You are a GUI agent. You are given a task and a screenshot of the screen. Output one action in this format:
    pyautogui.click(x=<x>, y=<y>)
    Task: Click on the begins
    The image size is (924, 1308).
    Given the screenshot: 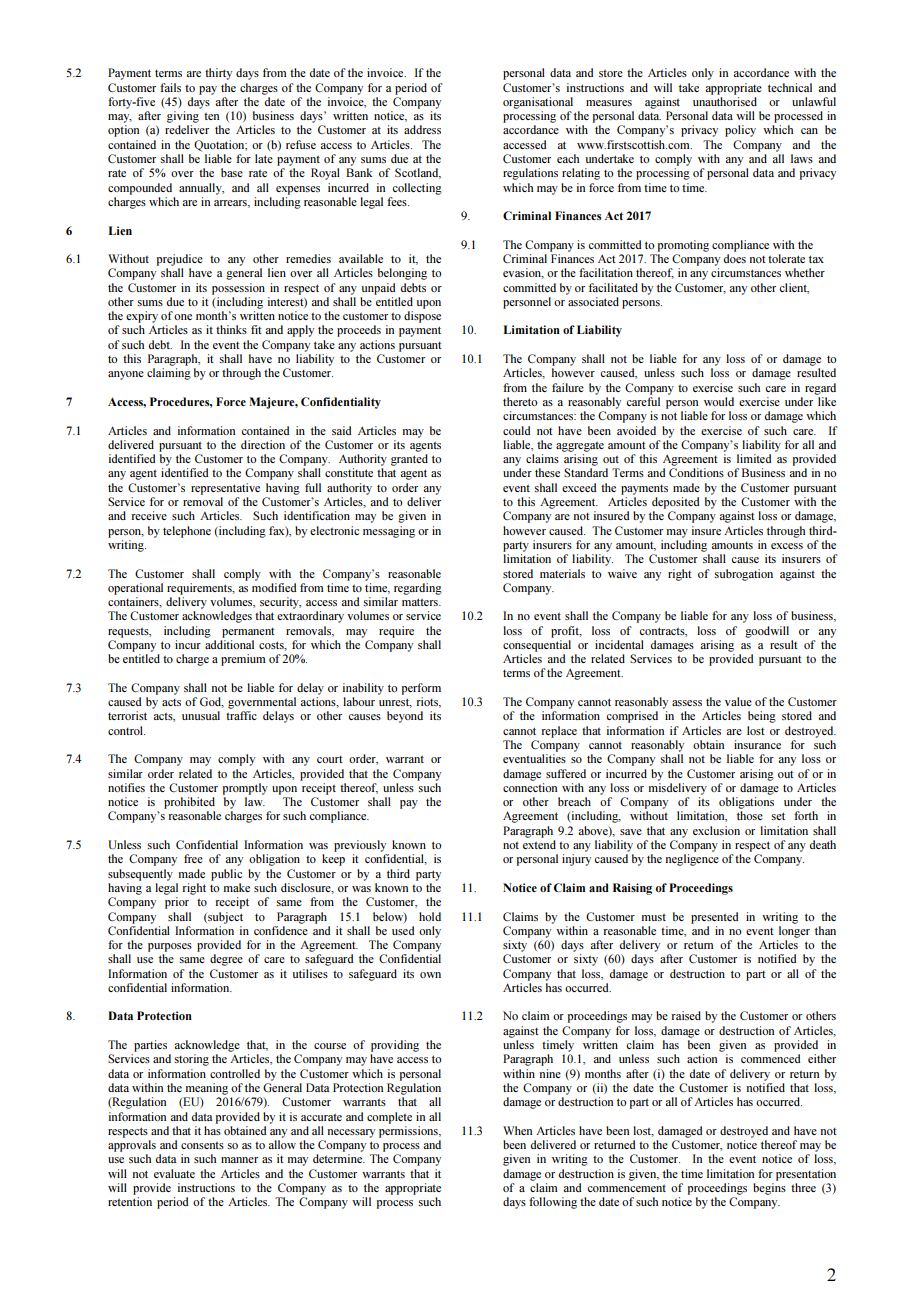 What is the action you would take?
    pyautogui.click(x=769, y=1189)
